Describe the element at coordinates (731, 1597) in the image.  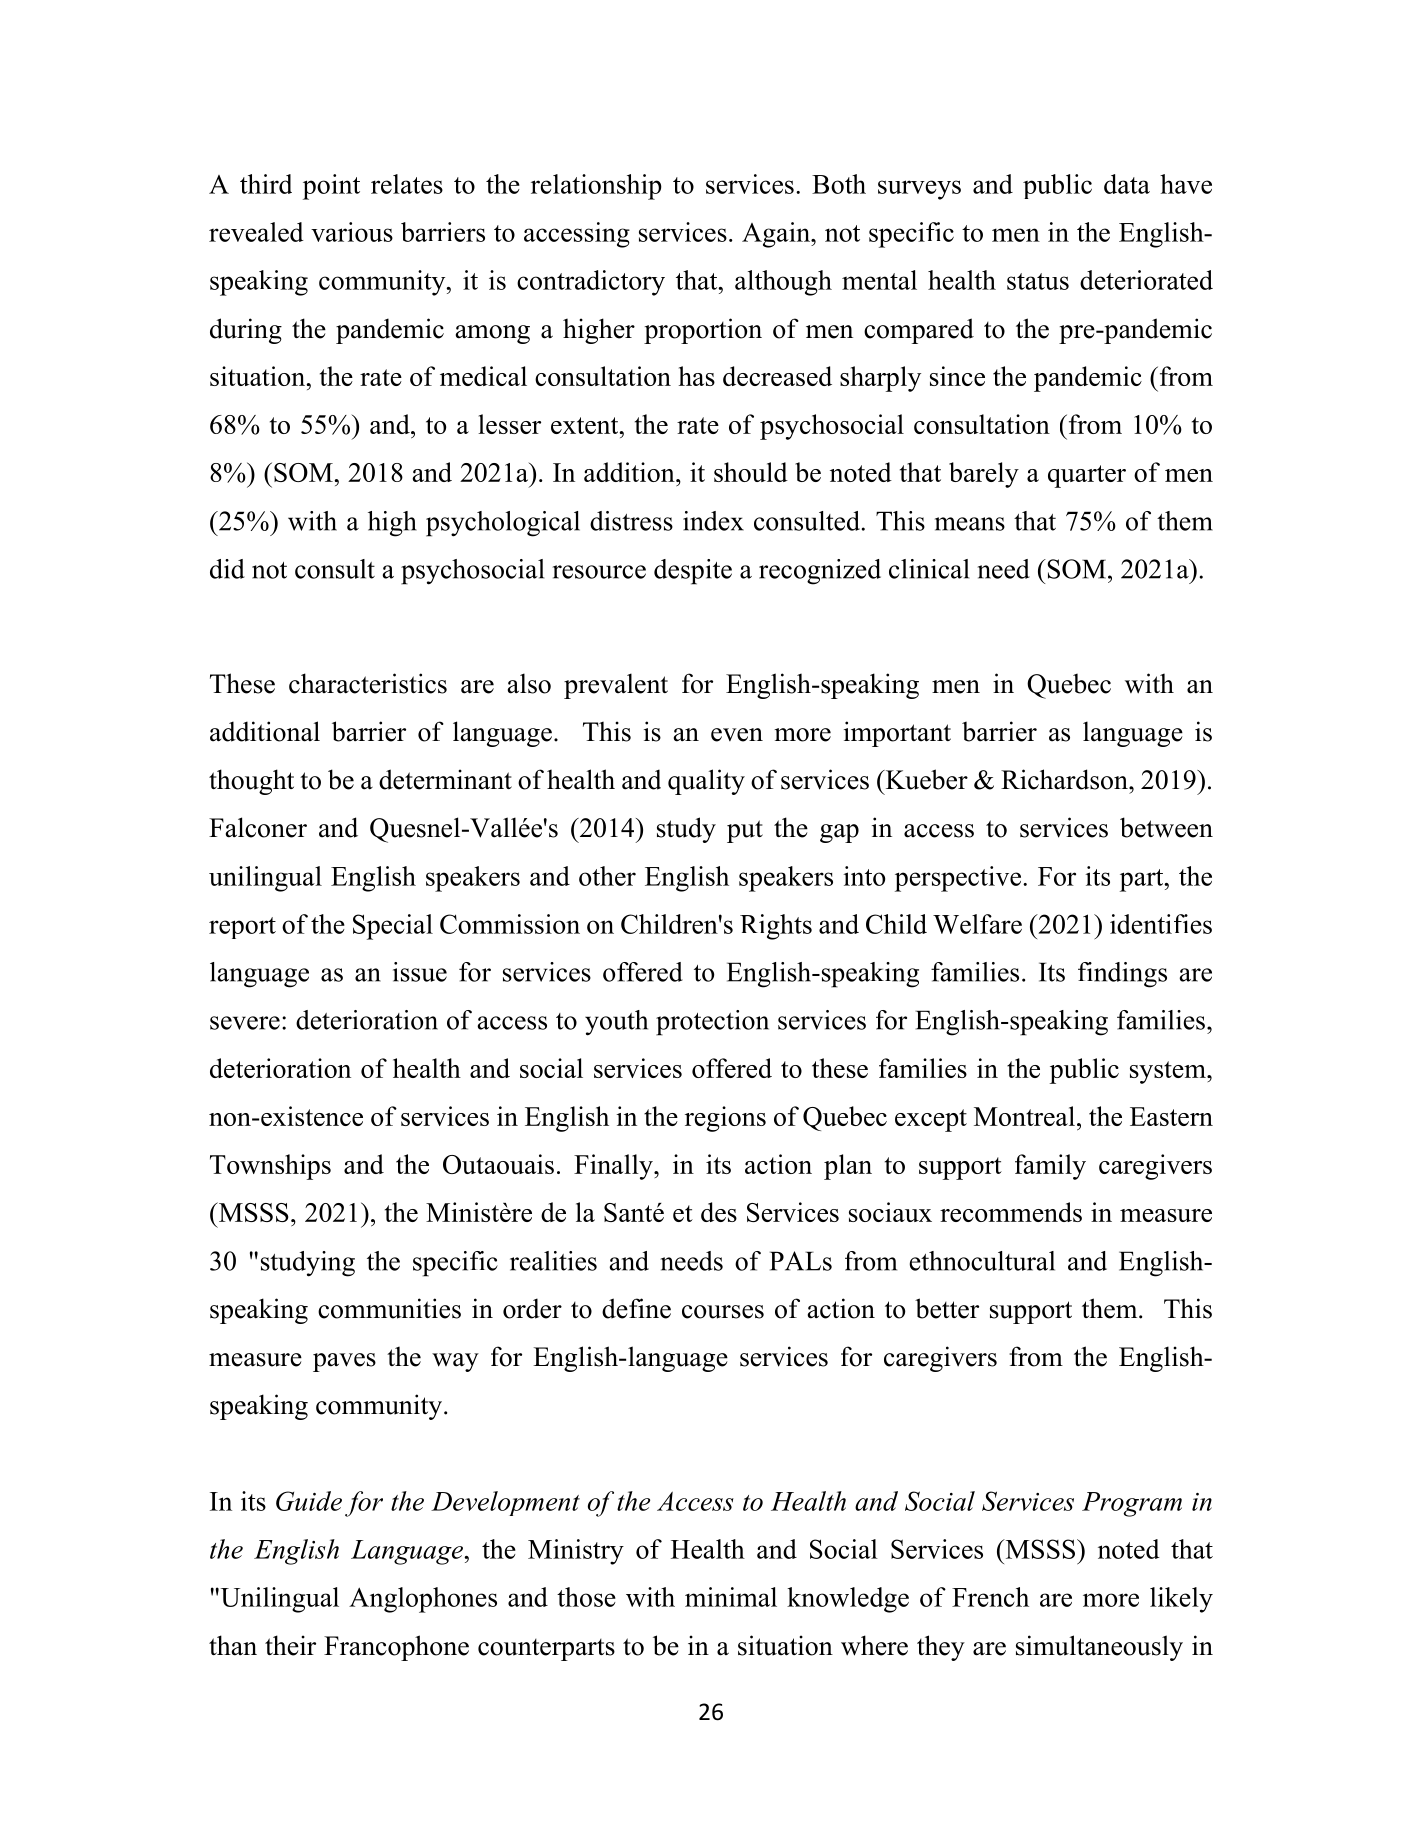
I see `minimal` at that location.
